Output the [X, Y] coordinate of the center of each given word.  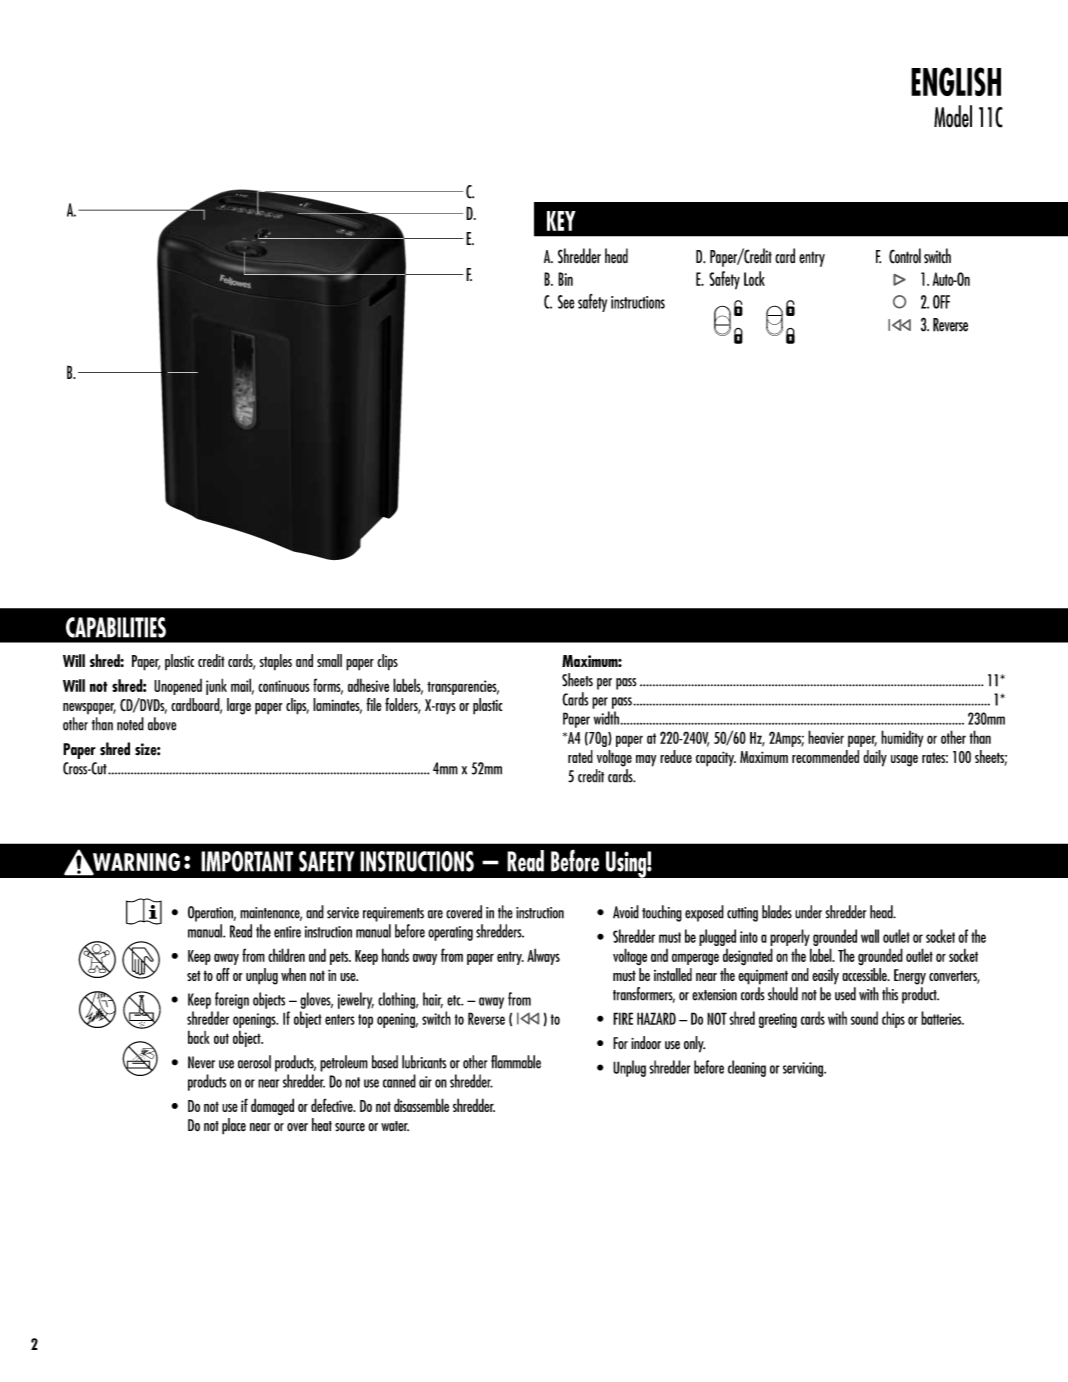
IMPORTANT [247, 861]
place [234, 1126]
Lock [754, 278]
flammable [516, 1062]
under [808, 912]
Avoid [626, 912]
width [606, 718]
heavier [826, 737]
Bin [565, 279]
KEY [561, 221]
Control [905, 256]
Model [953, 116]
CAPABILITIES [116, 627]
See [566, 302]
